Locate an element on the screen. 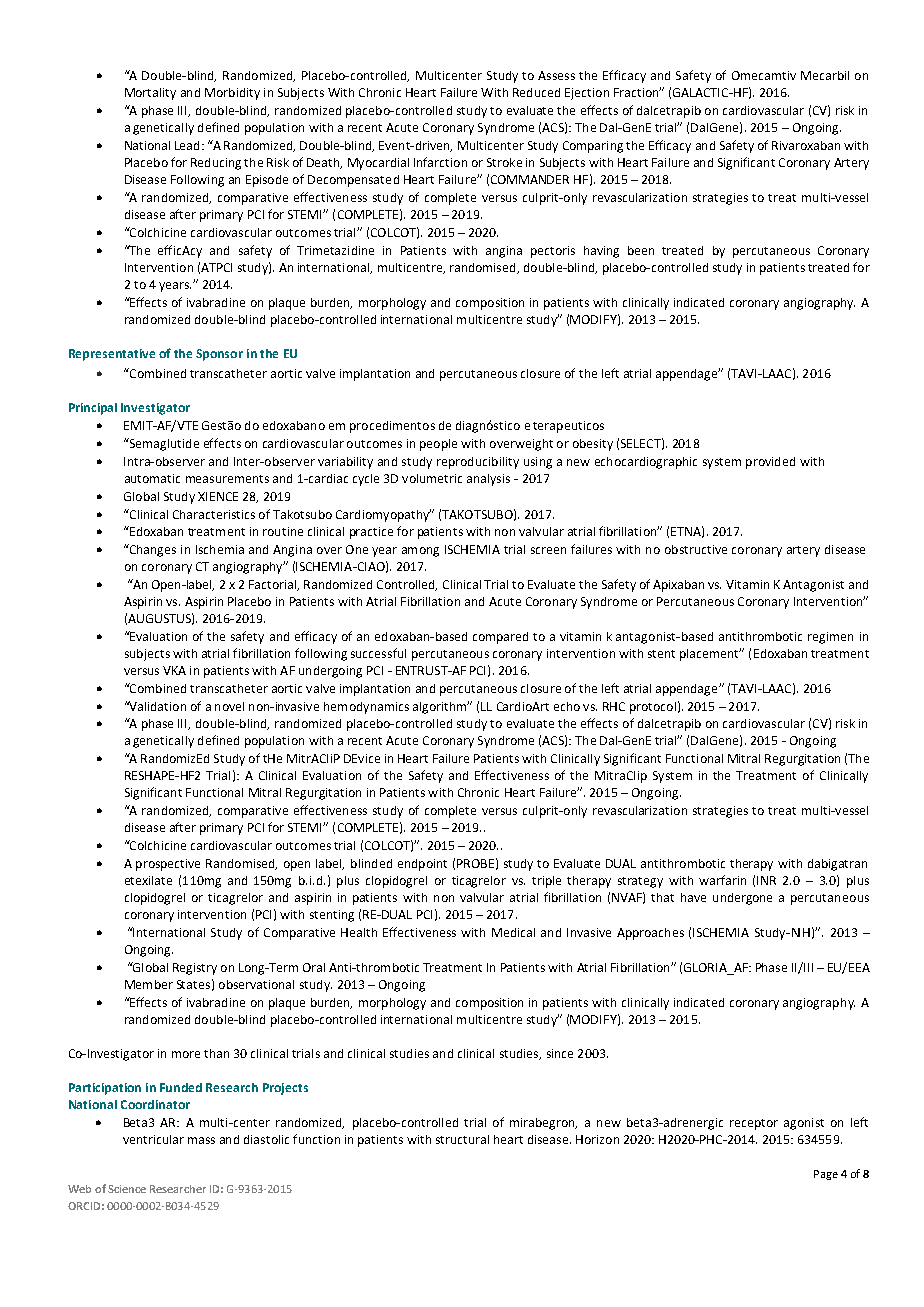 This screenshot has height=1307, width=924. Mortality is located at coordinates (150, 94).
